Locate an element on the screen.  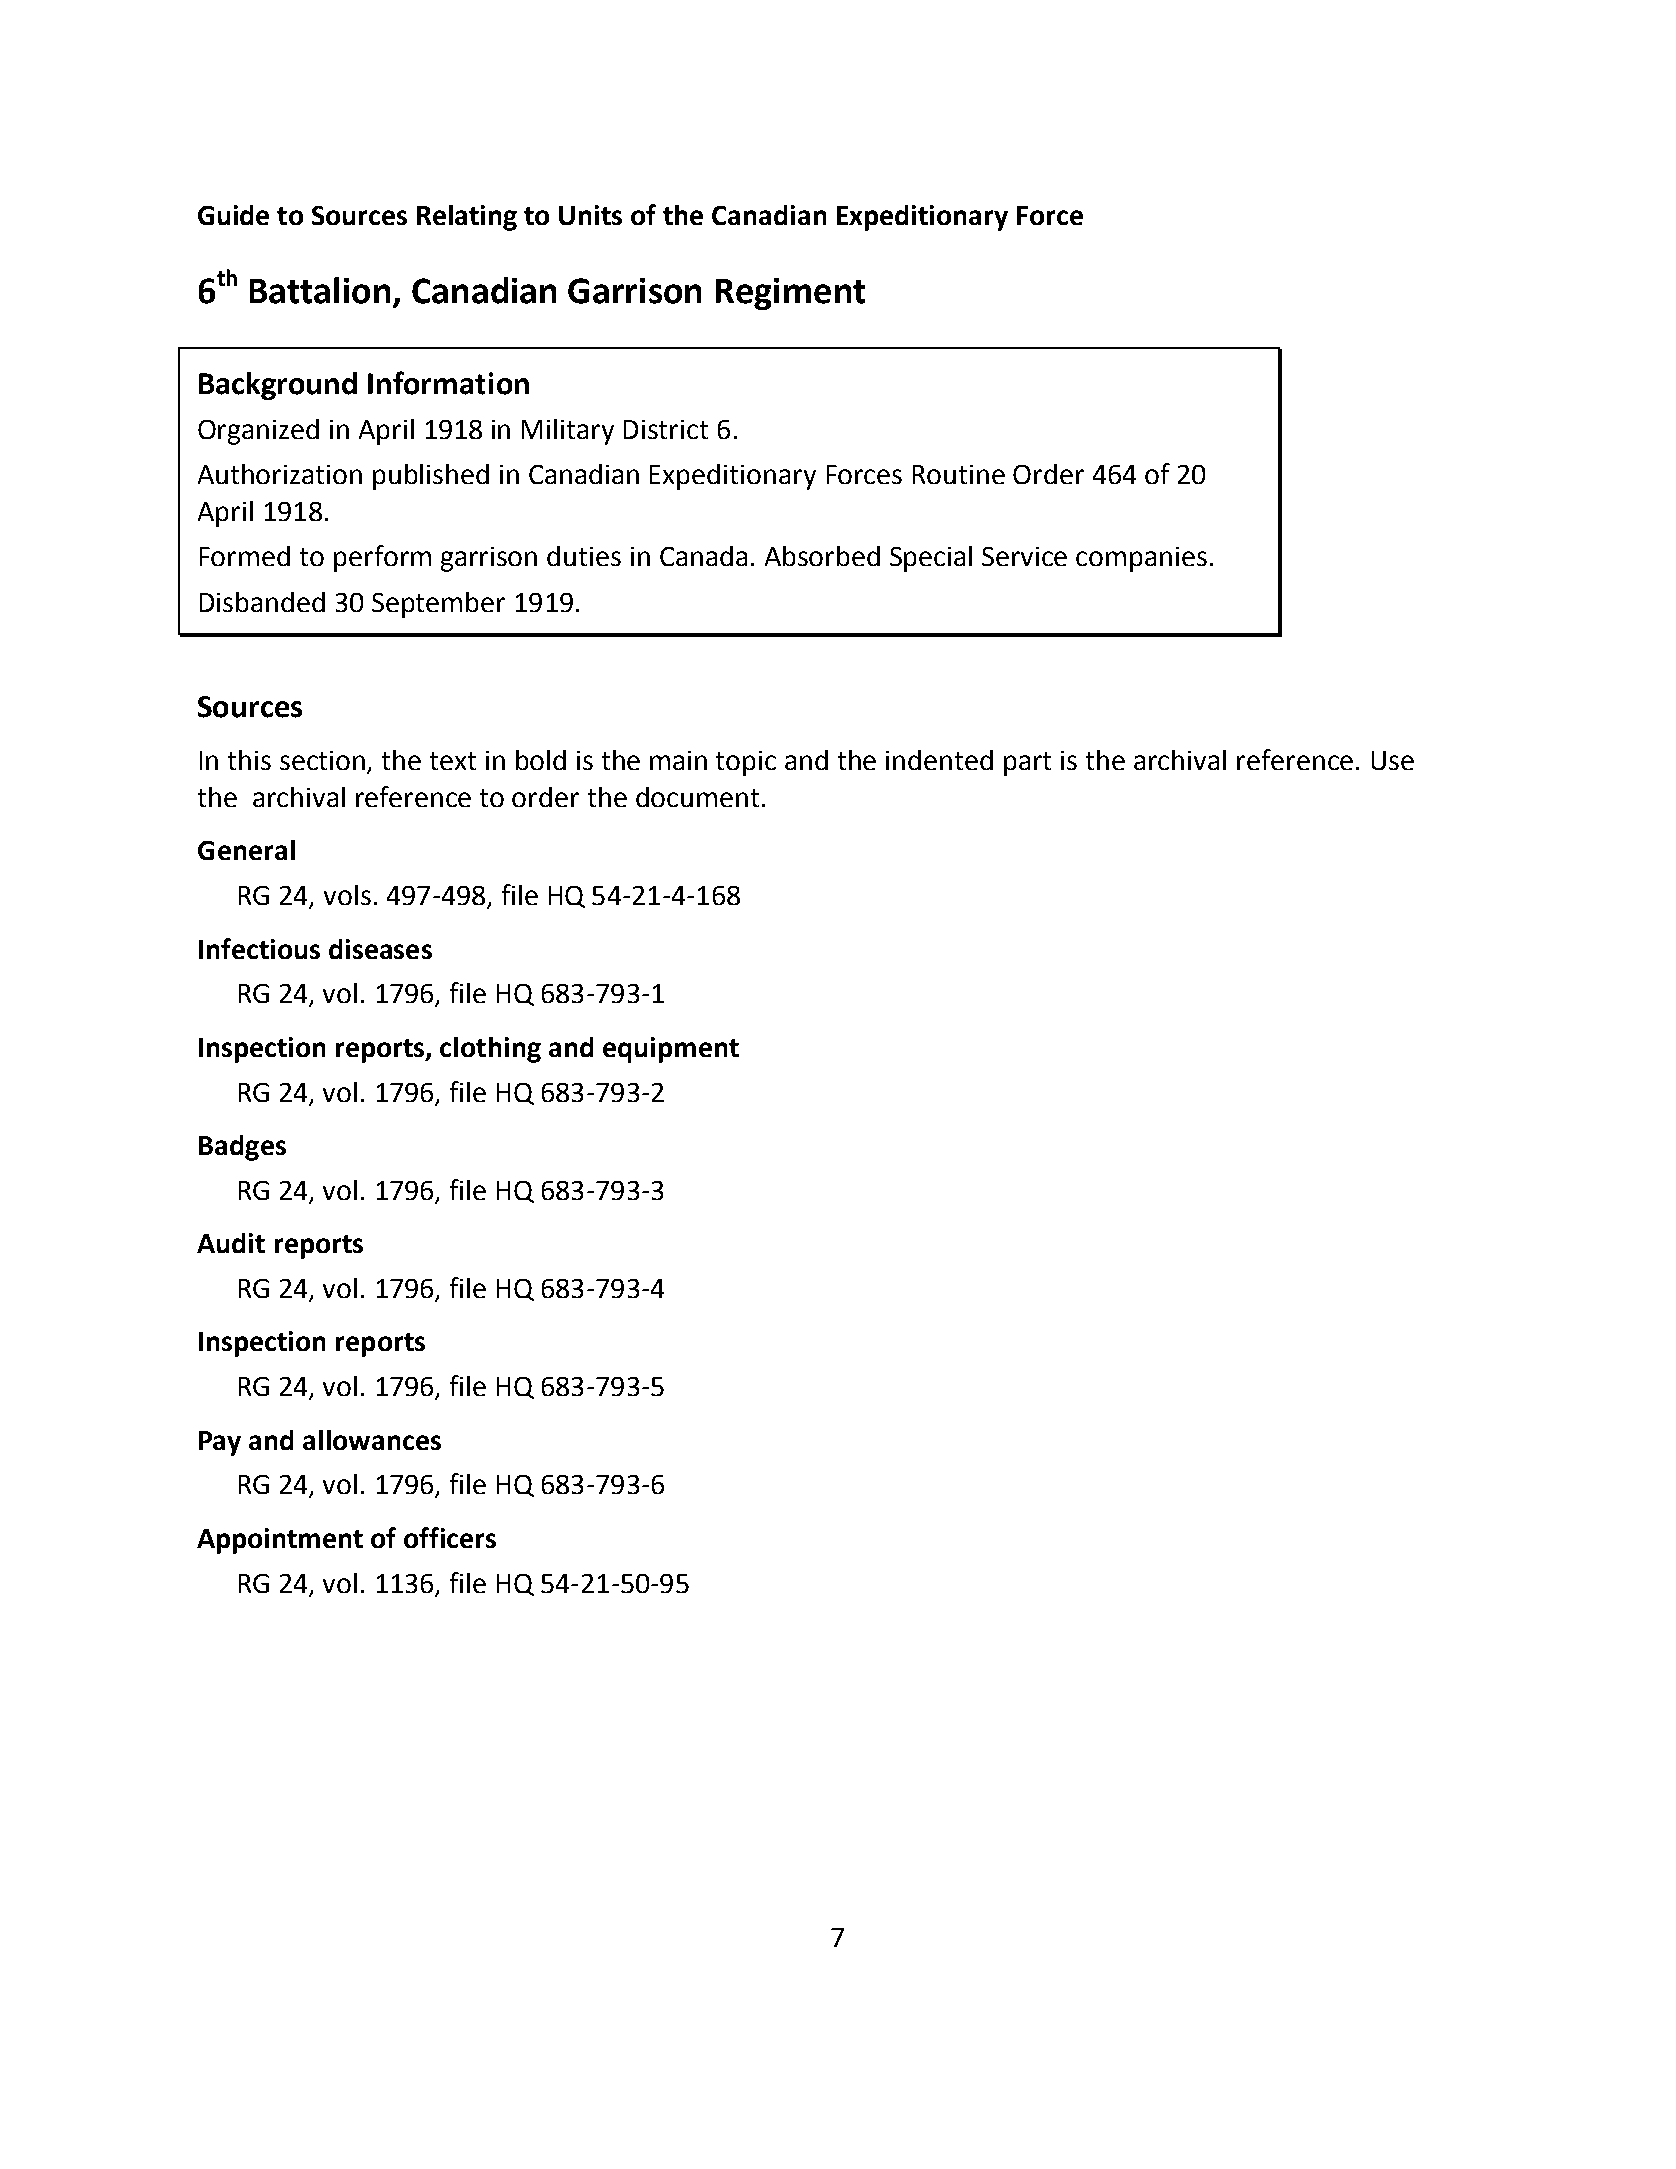
Badges is located at coordinates (242, 1148).
